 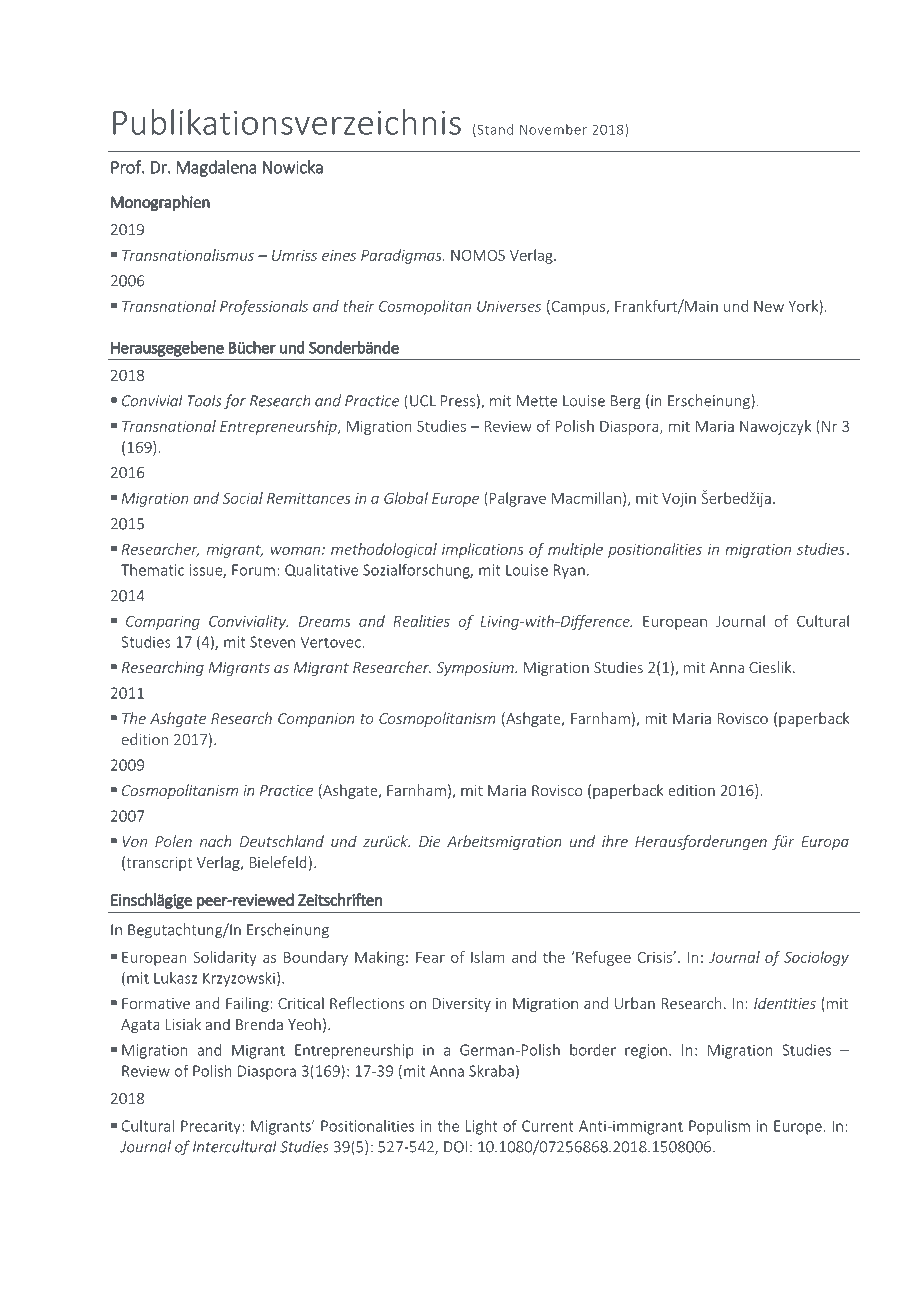 I want to click on Stand, so click(x=494, y=130).
